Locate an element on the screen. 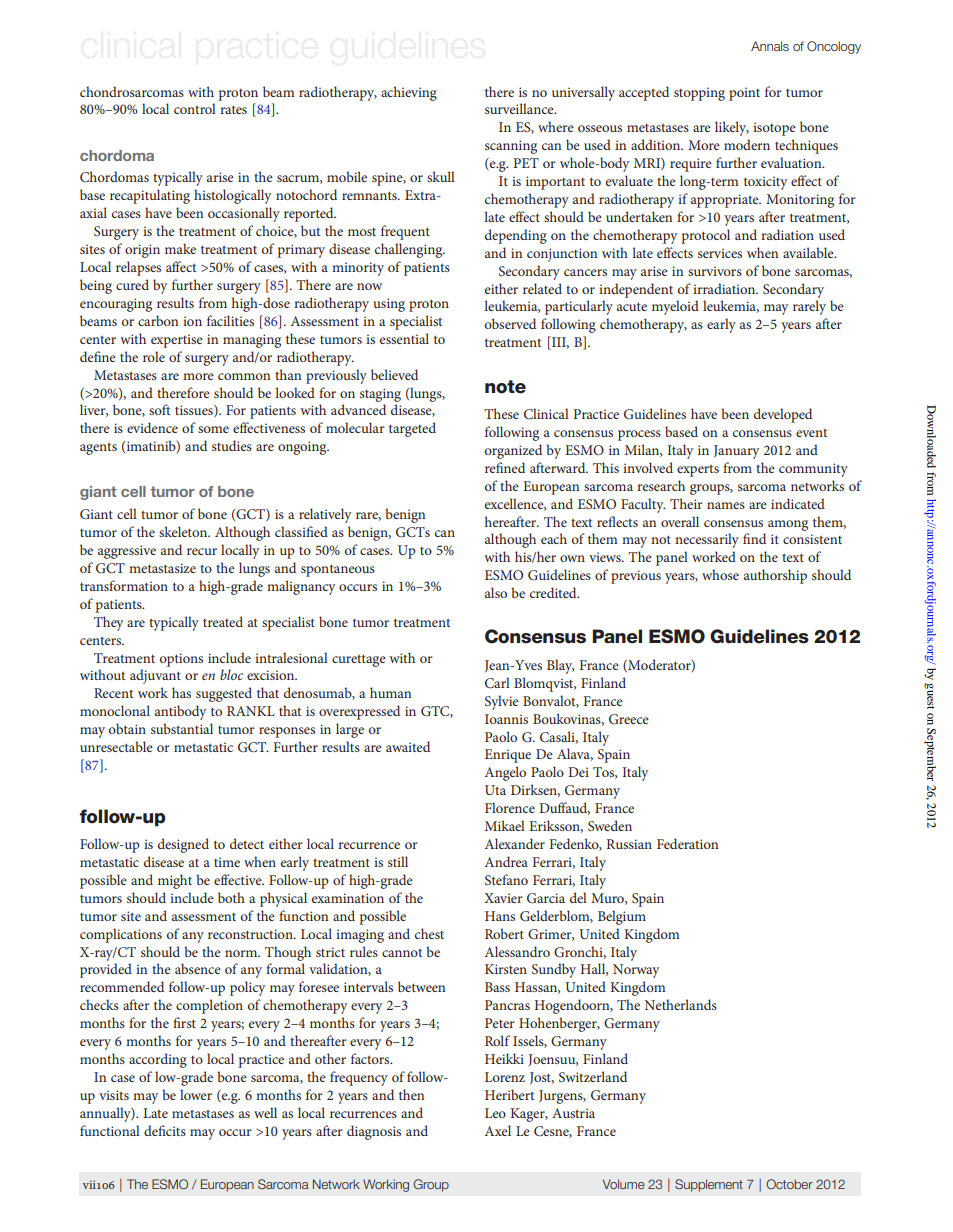 This screenshot has width=953, height=1232. Uta is located at coordinates (495, 790).
